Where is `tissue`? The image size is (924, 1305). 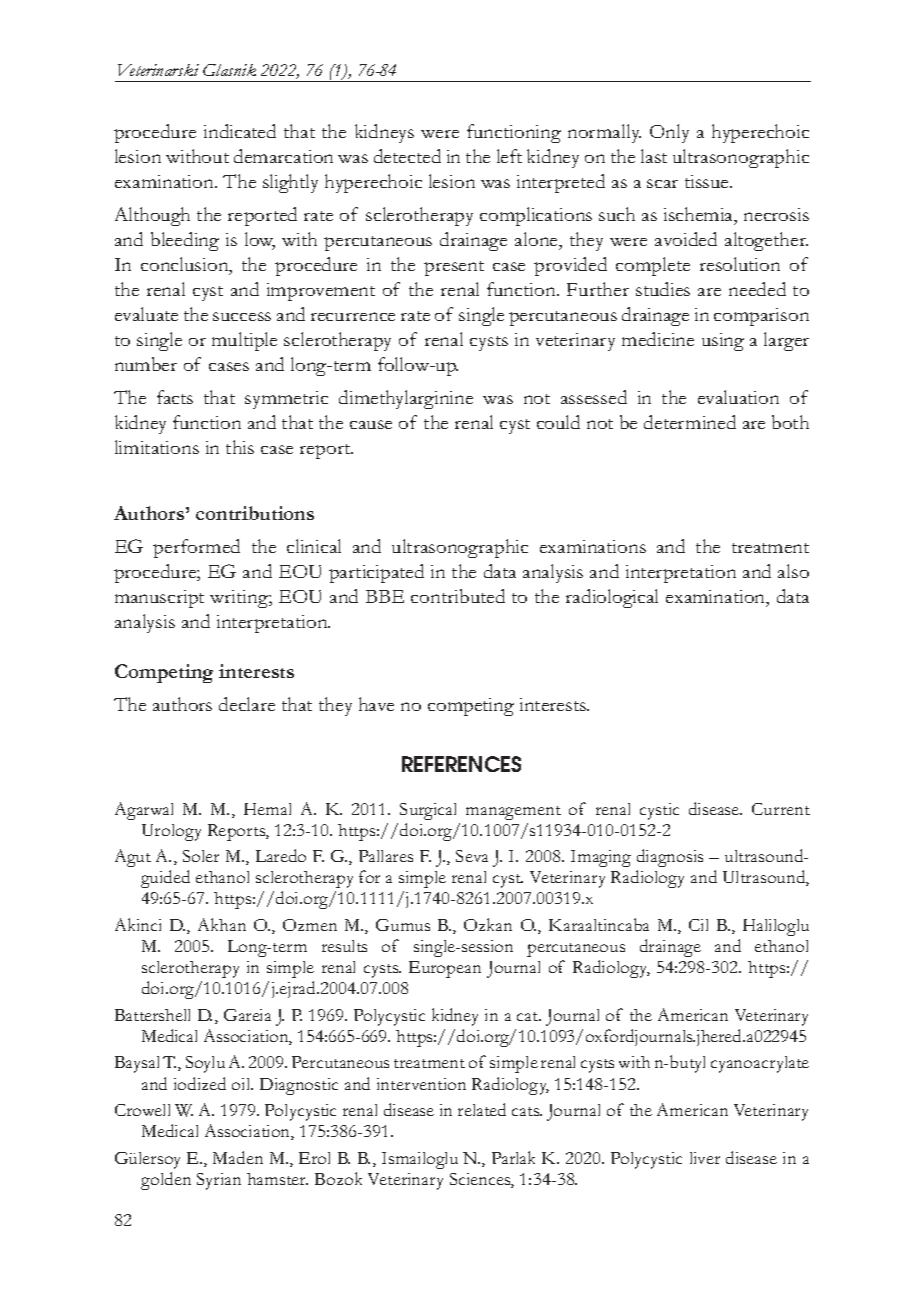
tissue is located at coordinates (708, 181).
